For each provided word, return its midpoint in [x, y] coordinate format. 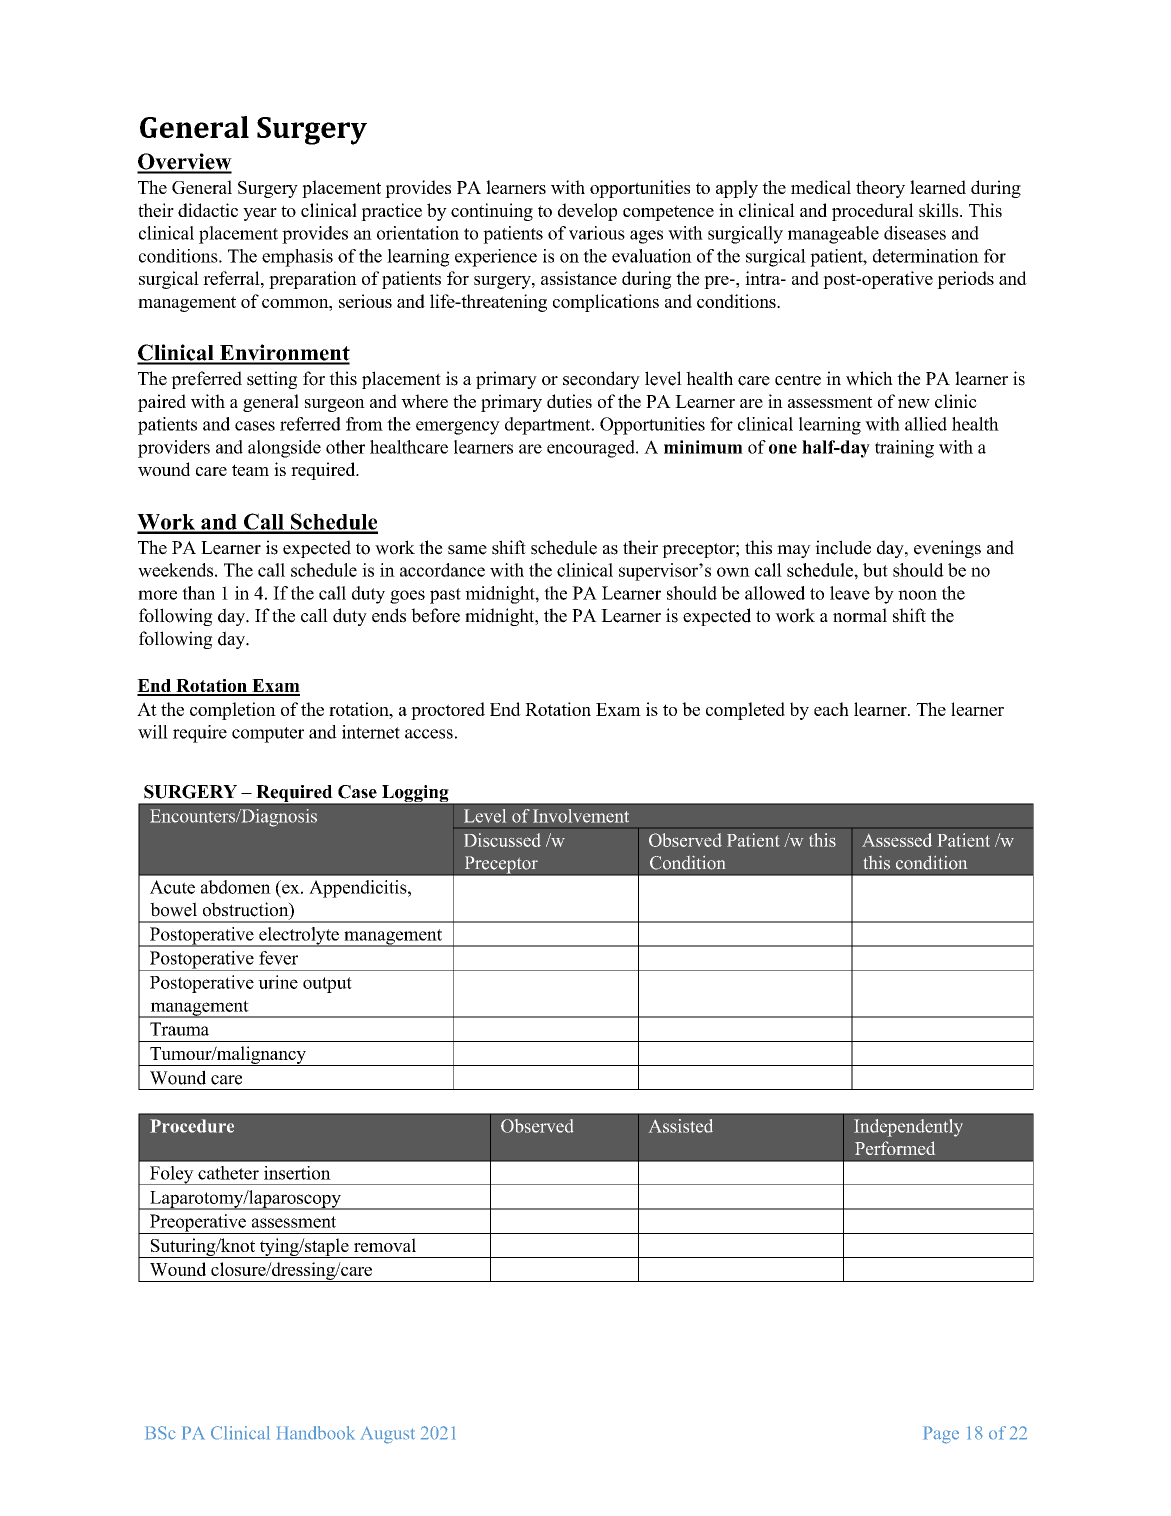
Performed [895, 1148]
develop [587, 212]
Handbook [315, 1433]
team [250, 470]
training [904, 449]
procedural [873, 212]
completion [233, 711]
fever [278, 958]
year [260, 214]
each [831, 709]
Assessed [897, 840]
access [429, 734]
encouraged [592, 449]
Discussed [502, 840]
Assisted [681, 1126]
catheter [228, 1173]
